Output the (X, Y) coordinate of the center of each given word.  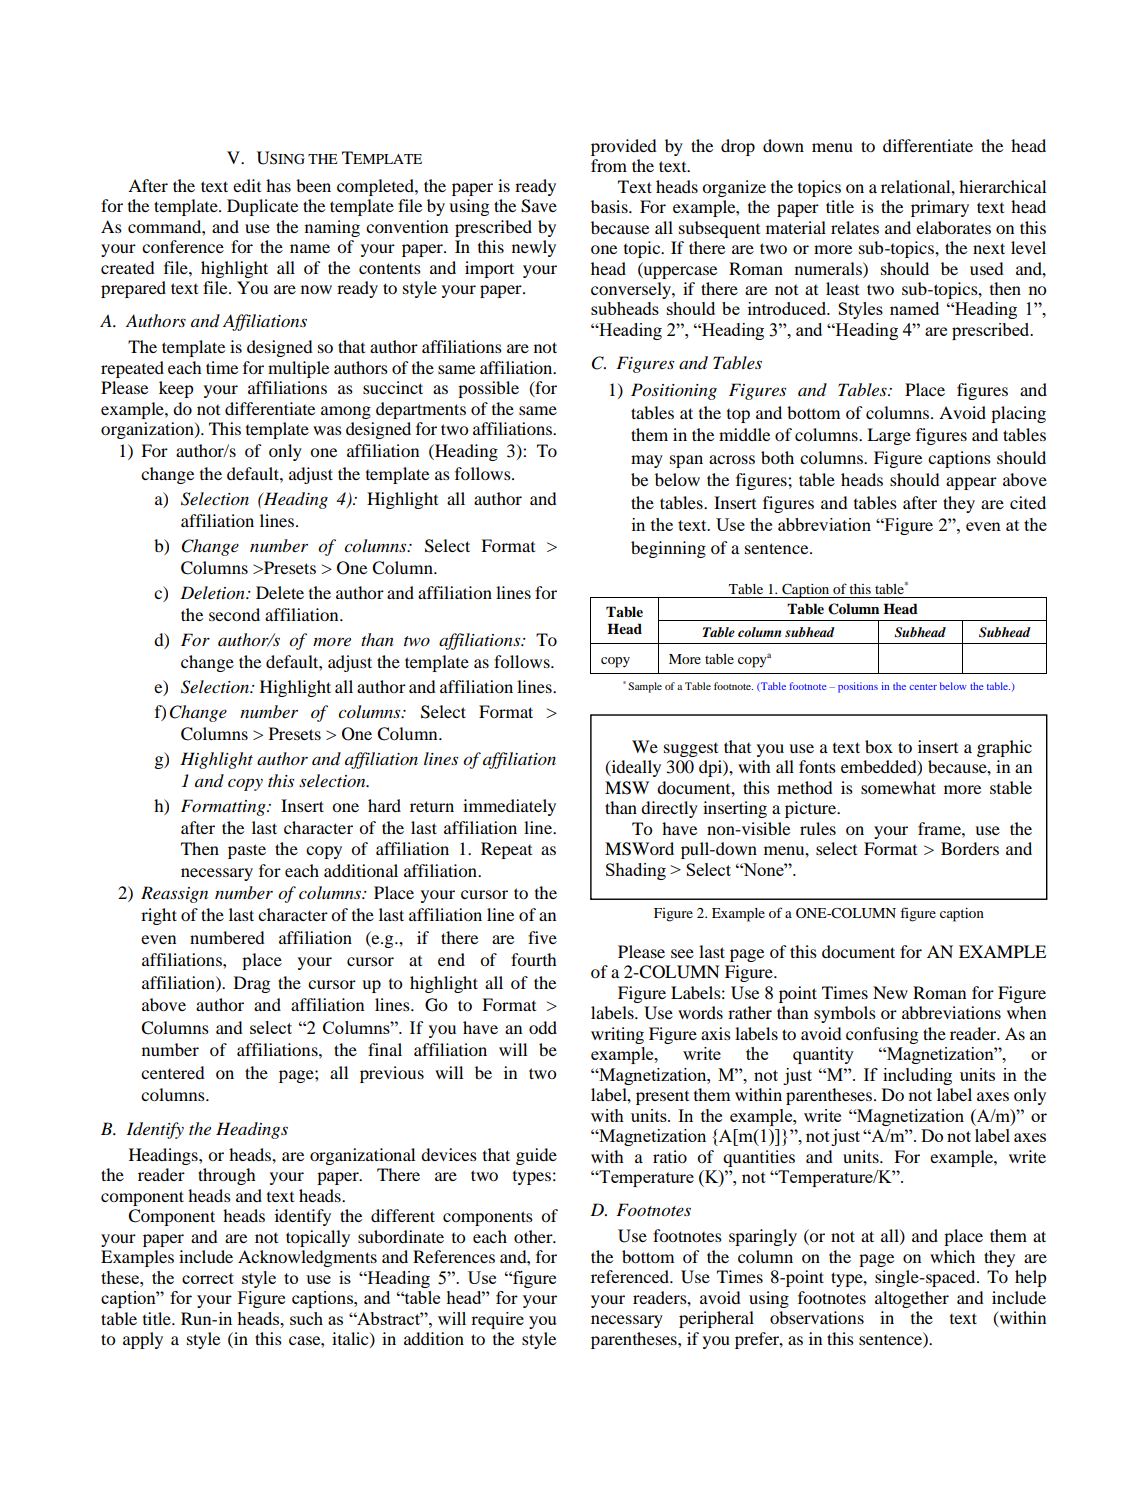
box (879, 746)
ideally (635, 768)
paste (247, 851)
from (609, 165)
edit (247, 185)
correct (208, 1278)
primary (940, 208)
